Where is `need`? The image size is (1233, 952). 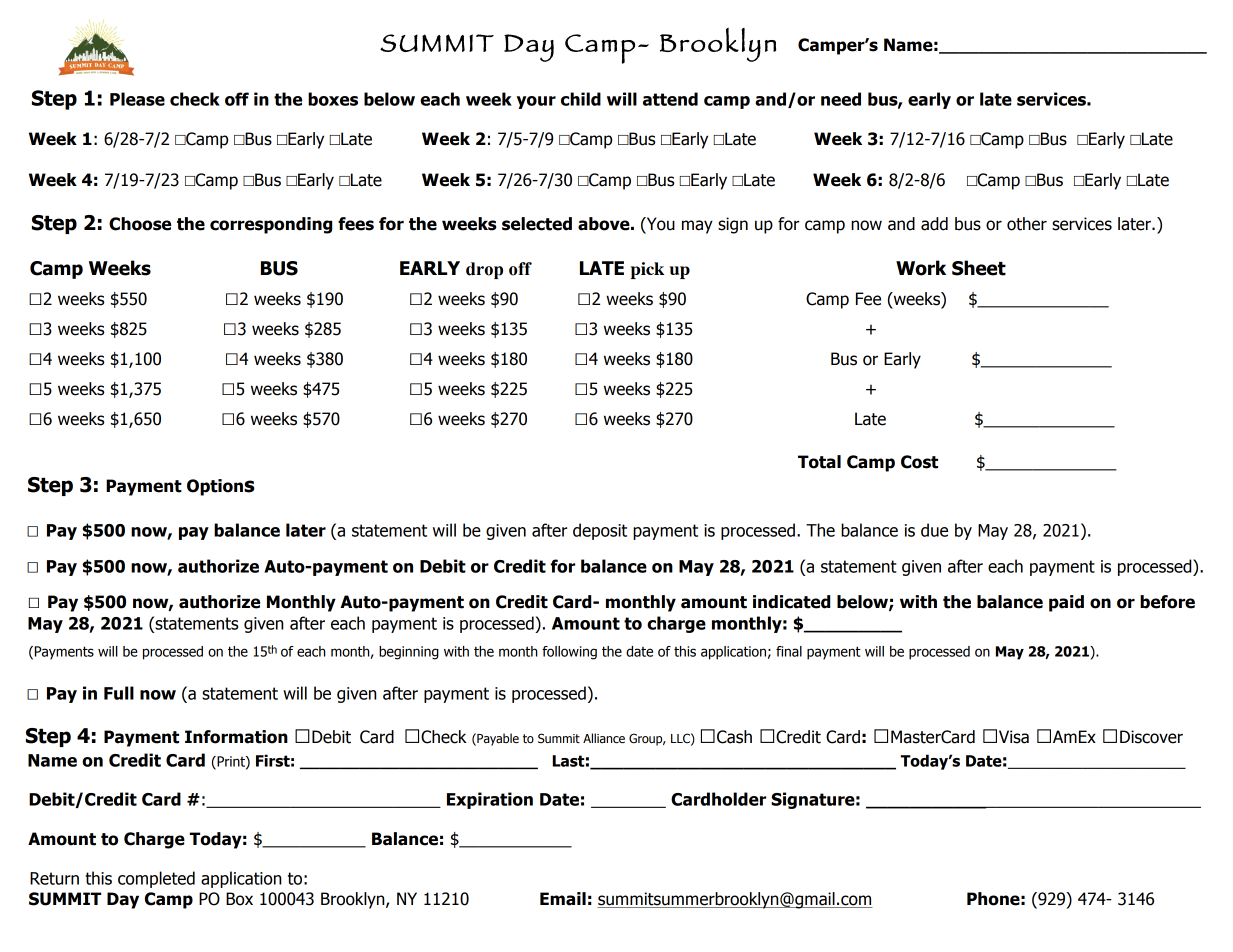
need is located at coordinates (841, 99).
